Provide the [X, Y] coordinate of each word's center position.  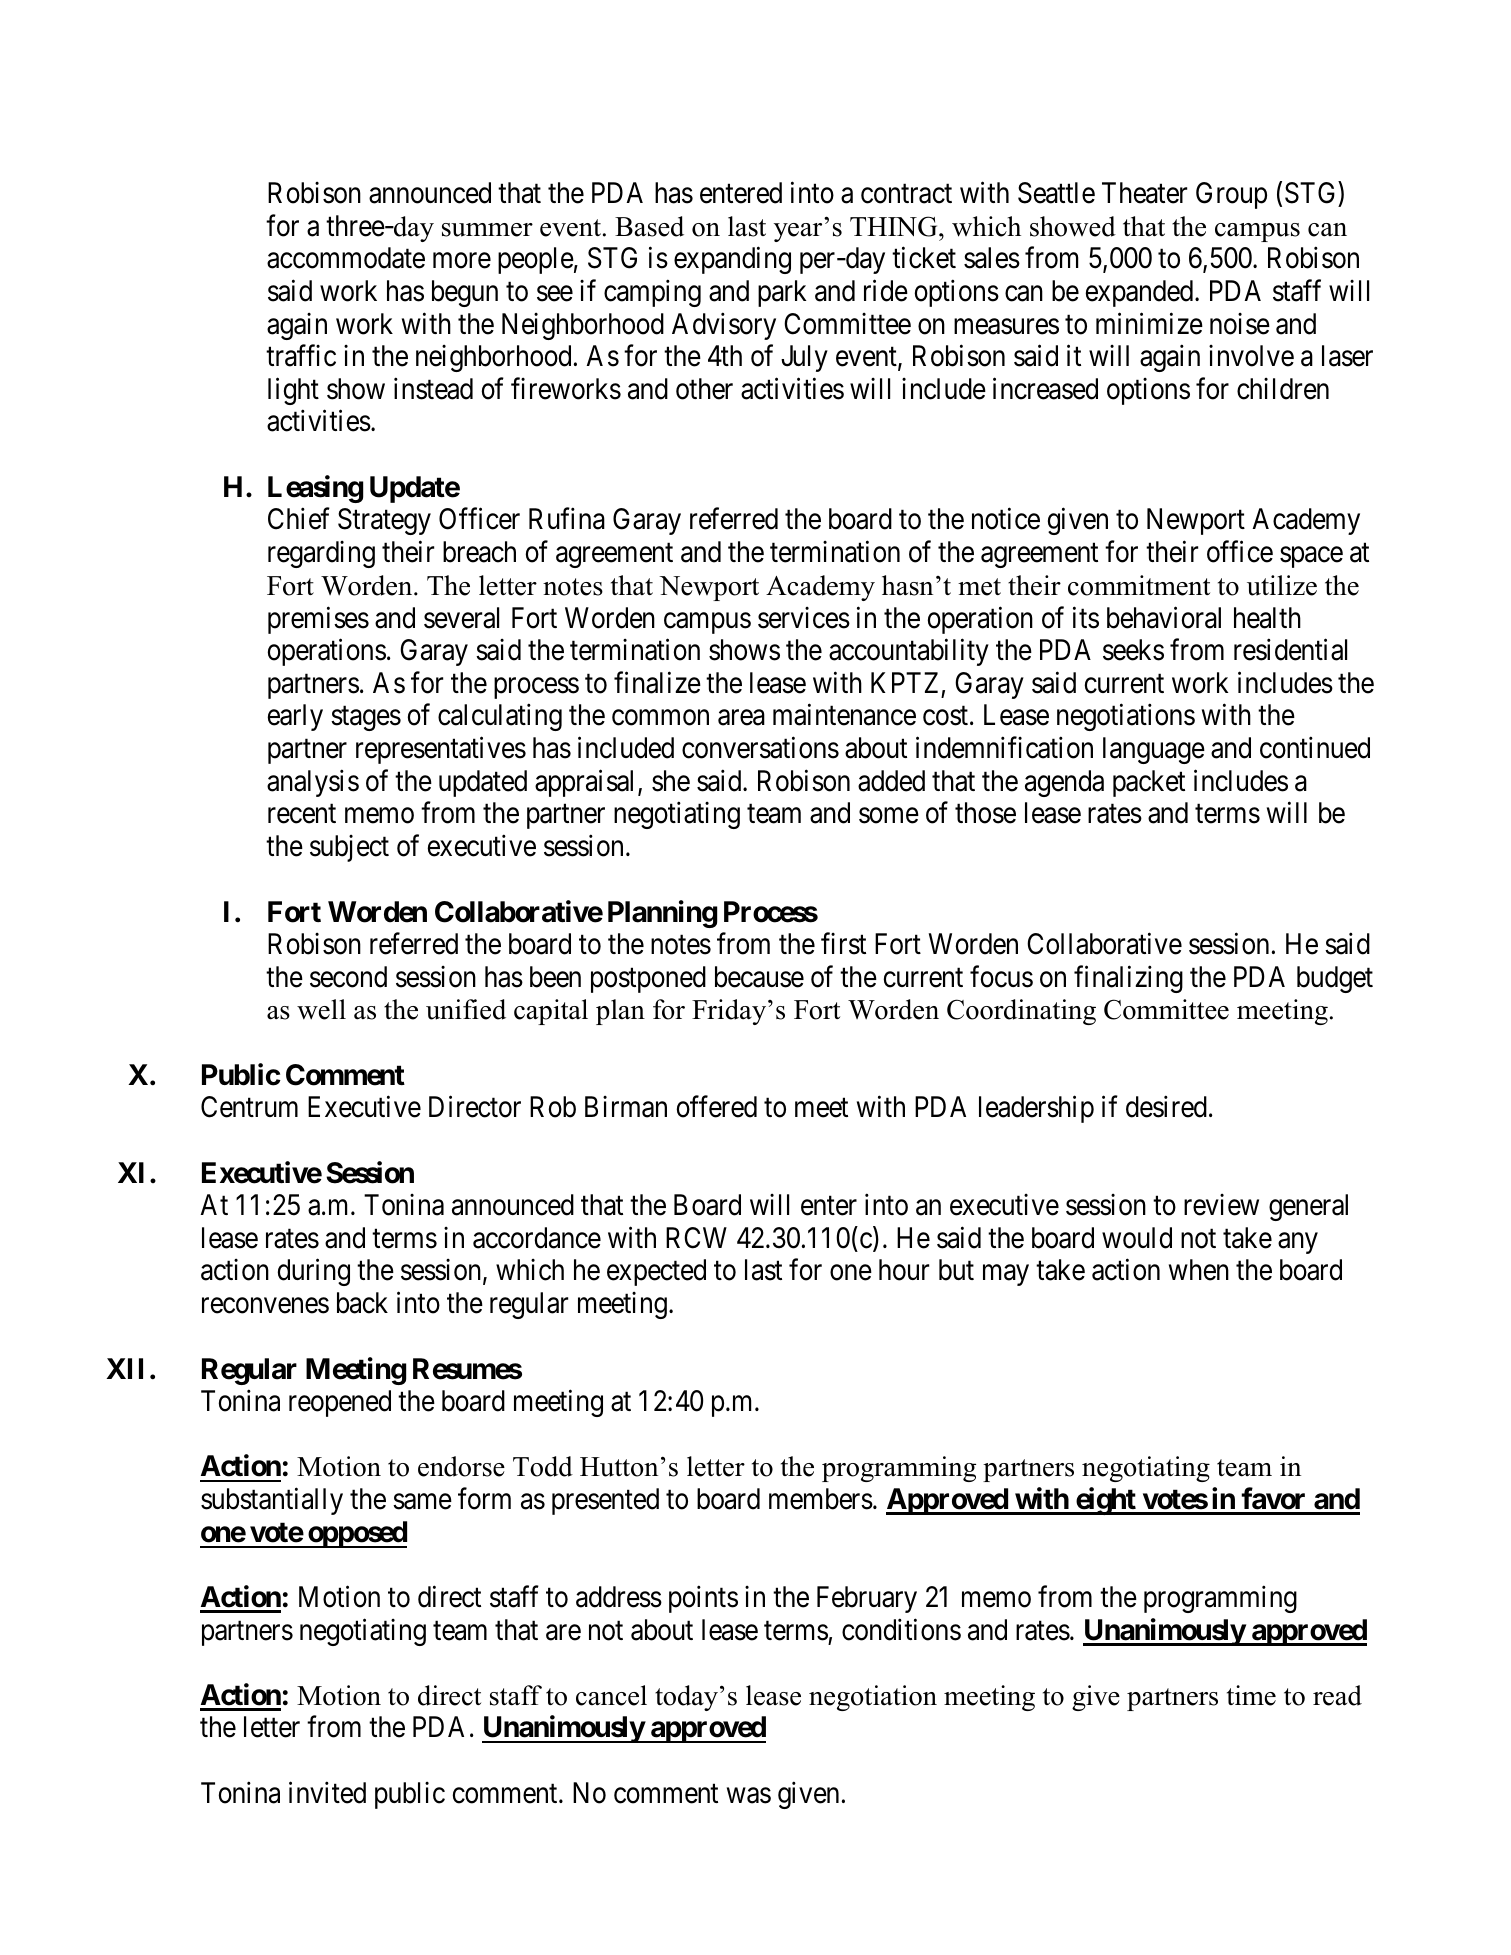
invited [327, 1792]
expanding [732, 260]
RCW [696, 1238]
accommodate [346, 258]
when [1199, 1270]
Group [1231, 195]
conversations [760, 748]
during [314, 1272]
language [1154, 750]
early [295, 717]
